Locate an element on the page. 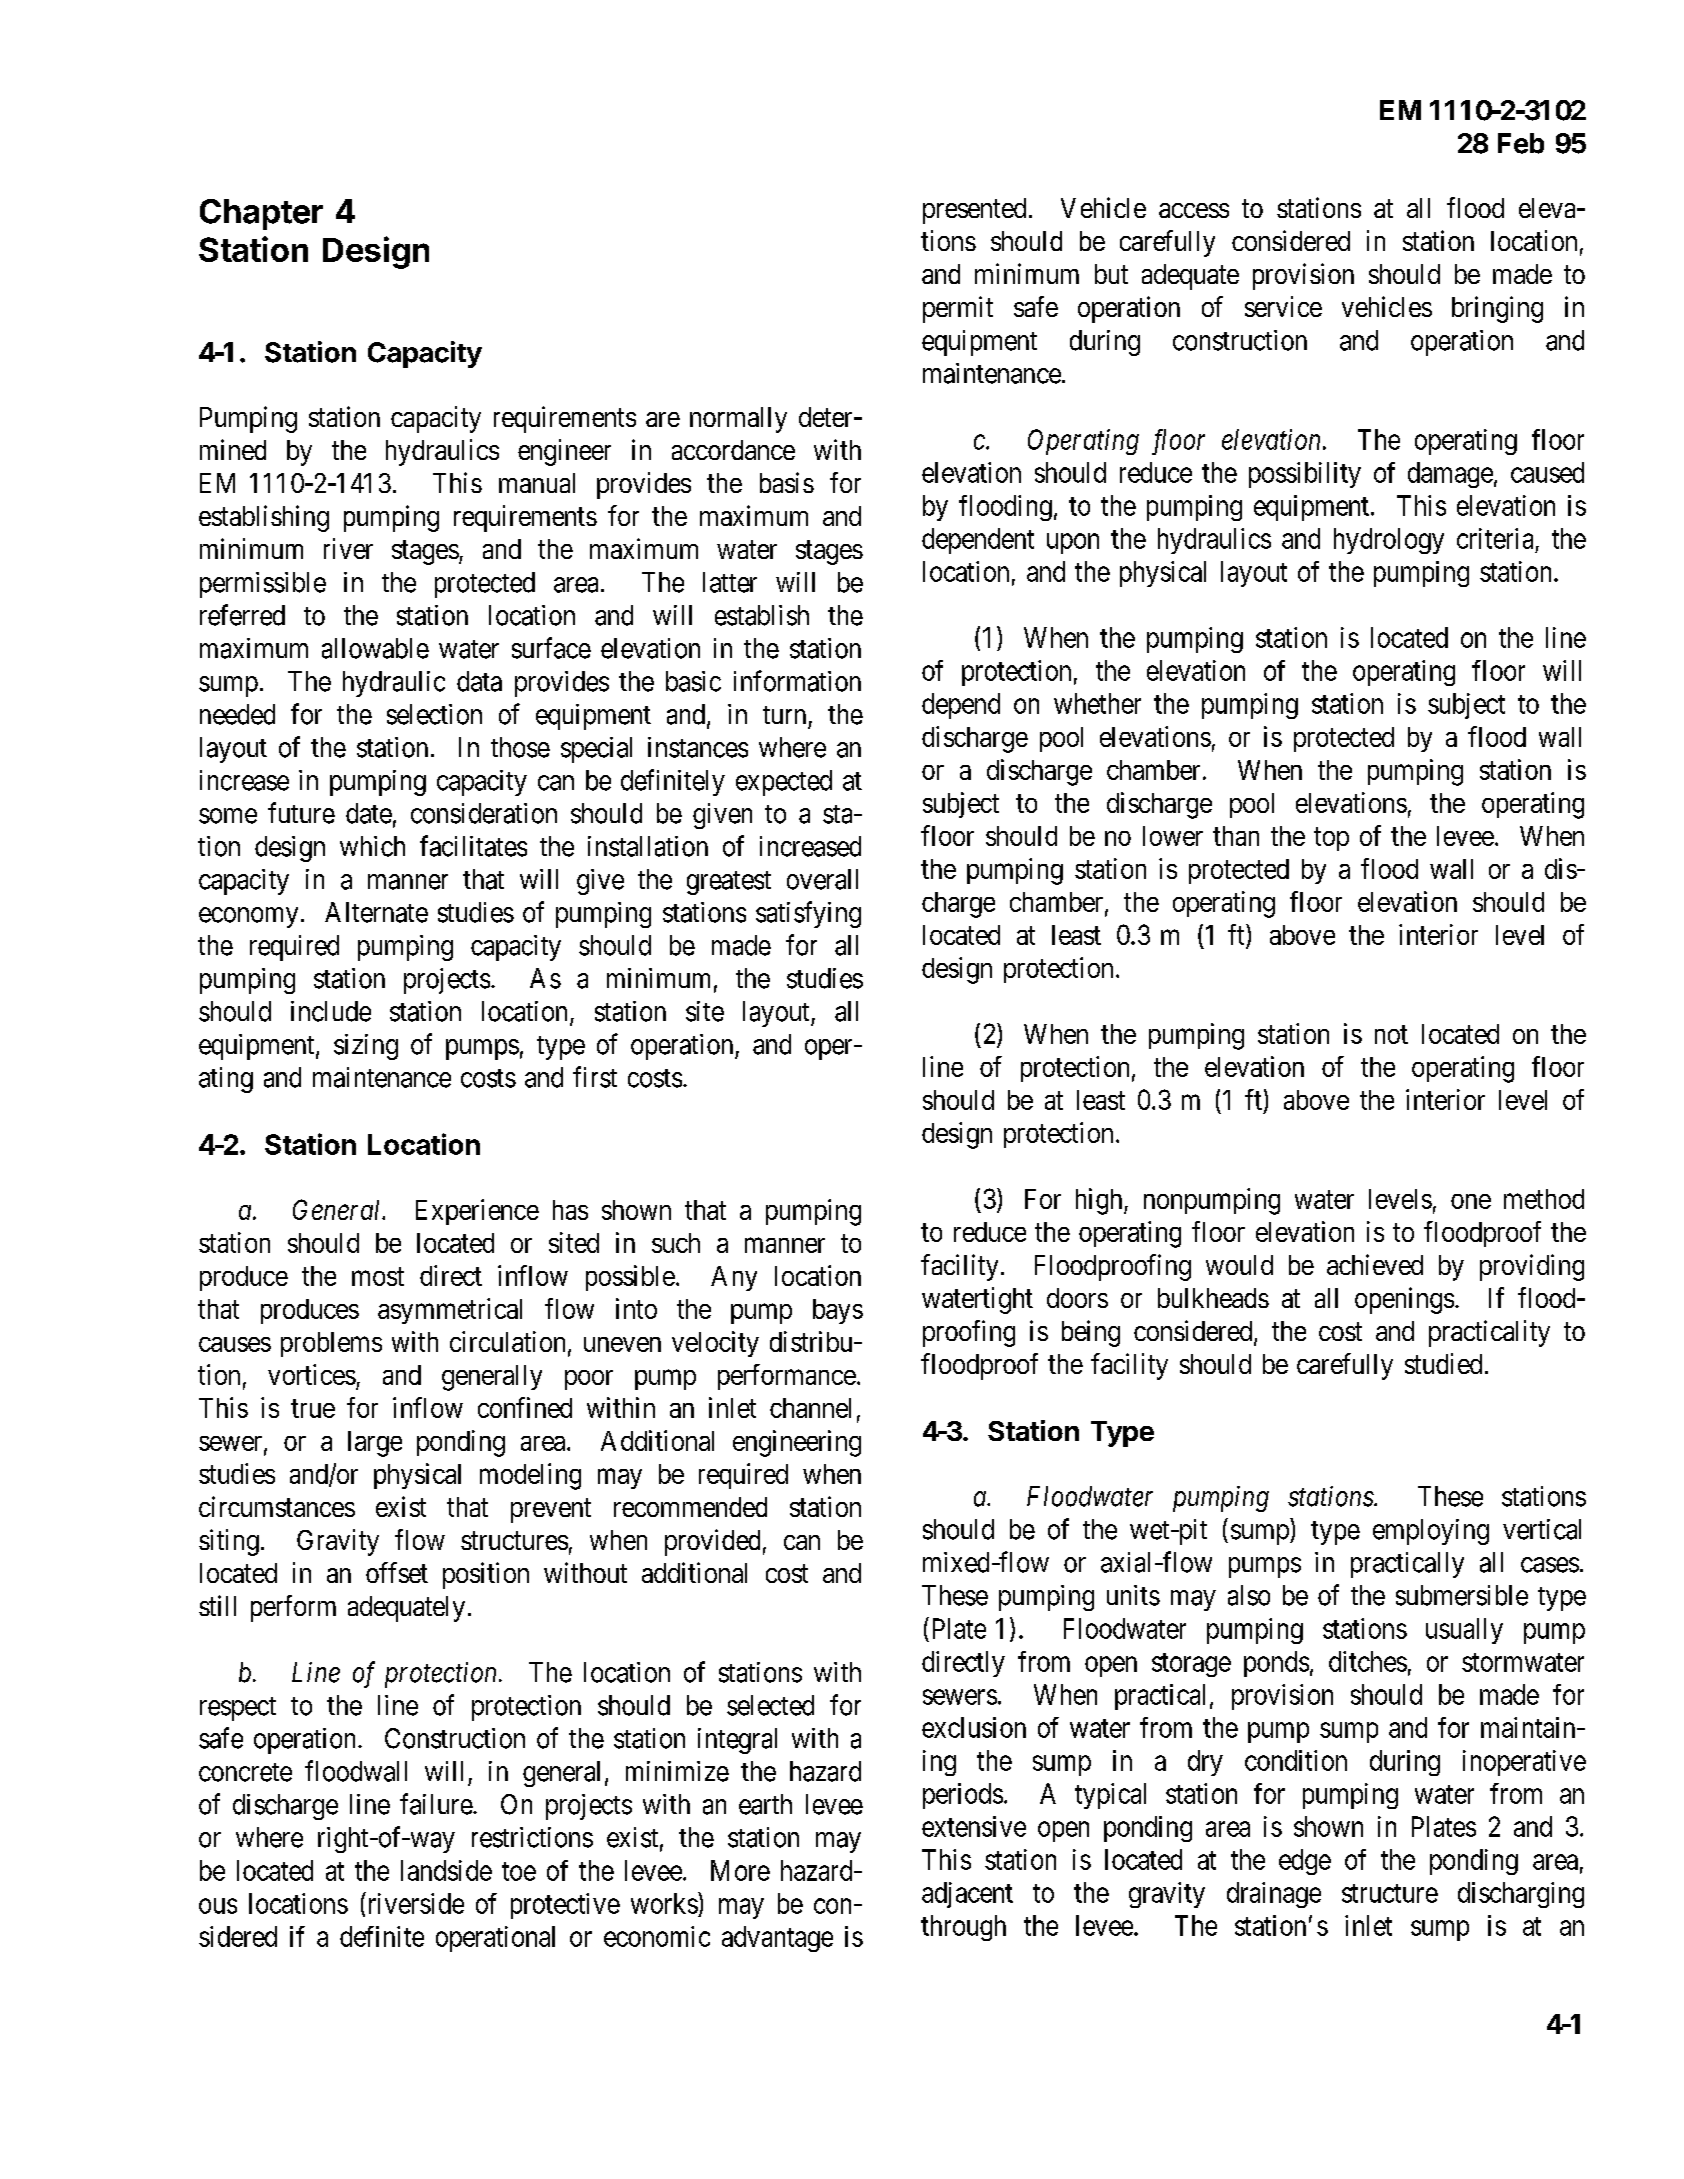 The width and height of the document is (1684, 2179). date is located at coordinates (369, 813).
